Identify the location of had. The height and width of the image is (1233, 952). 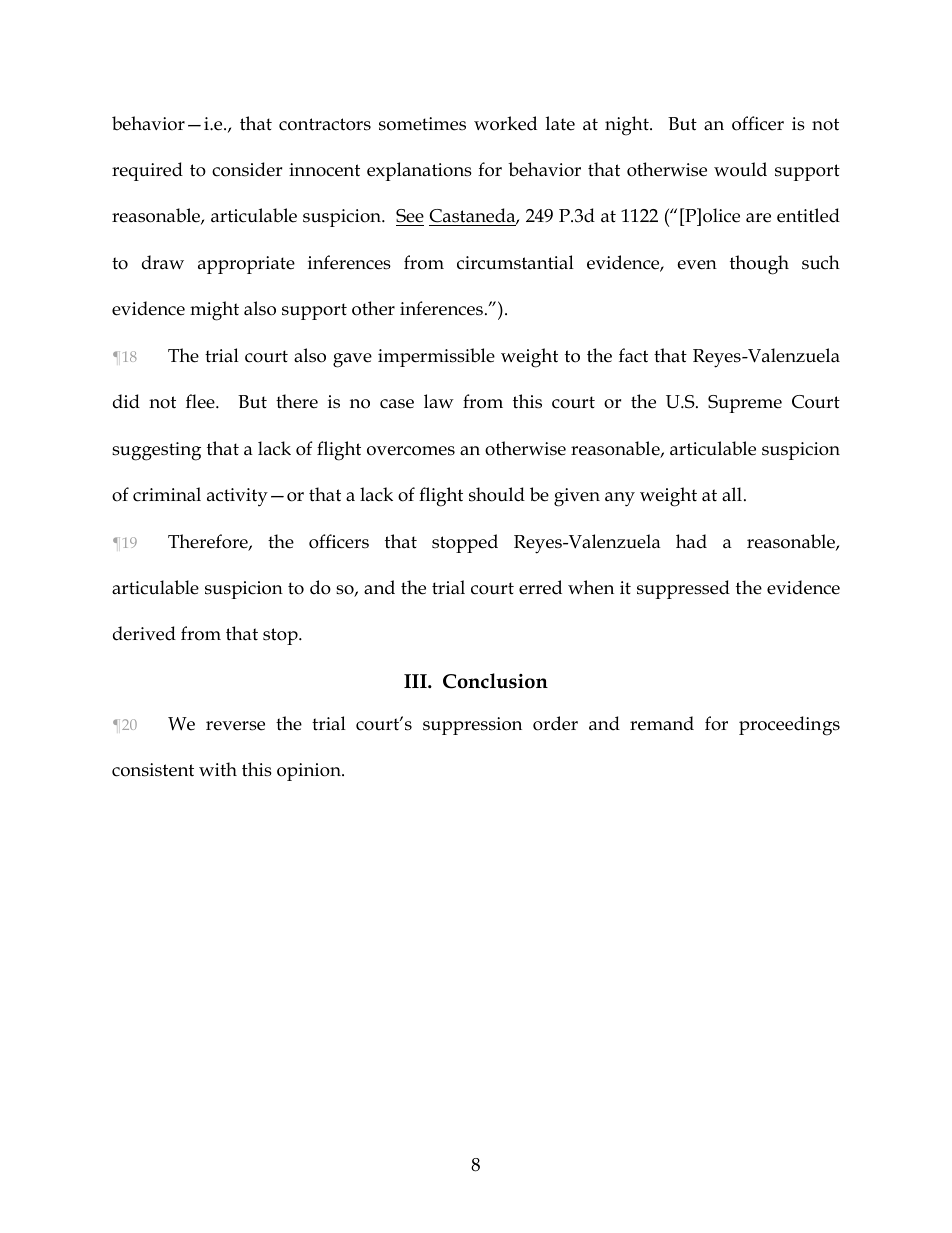
(691, 541).
